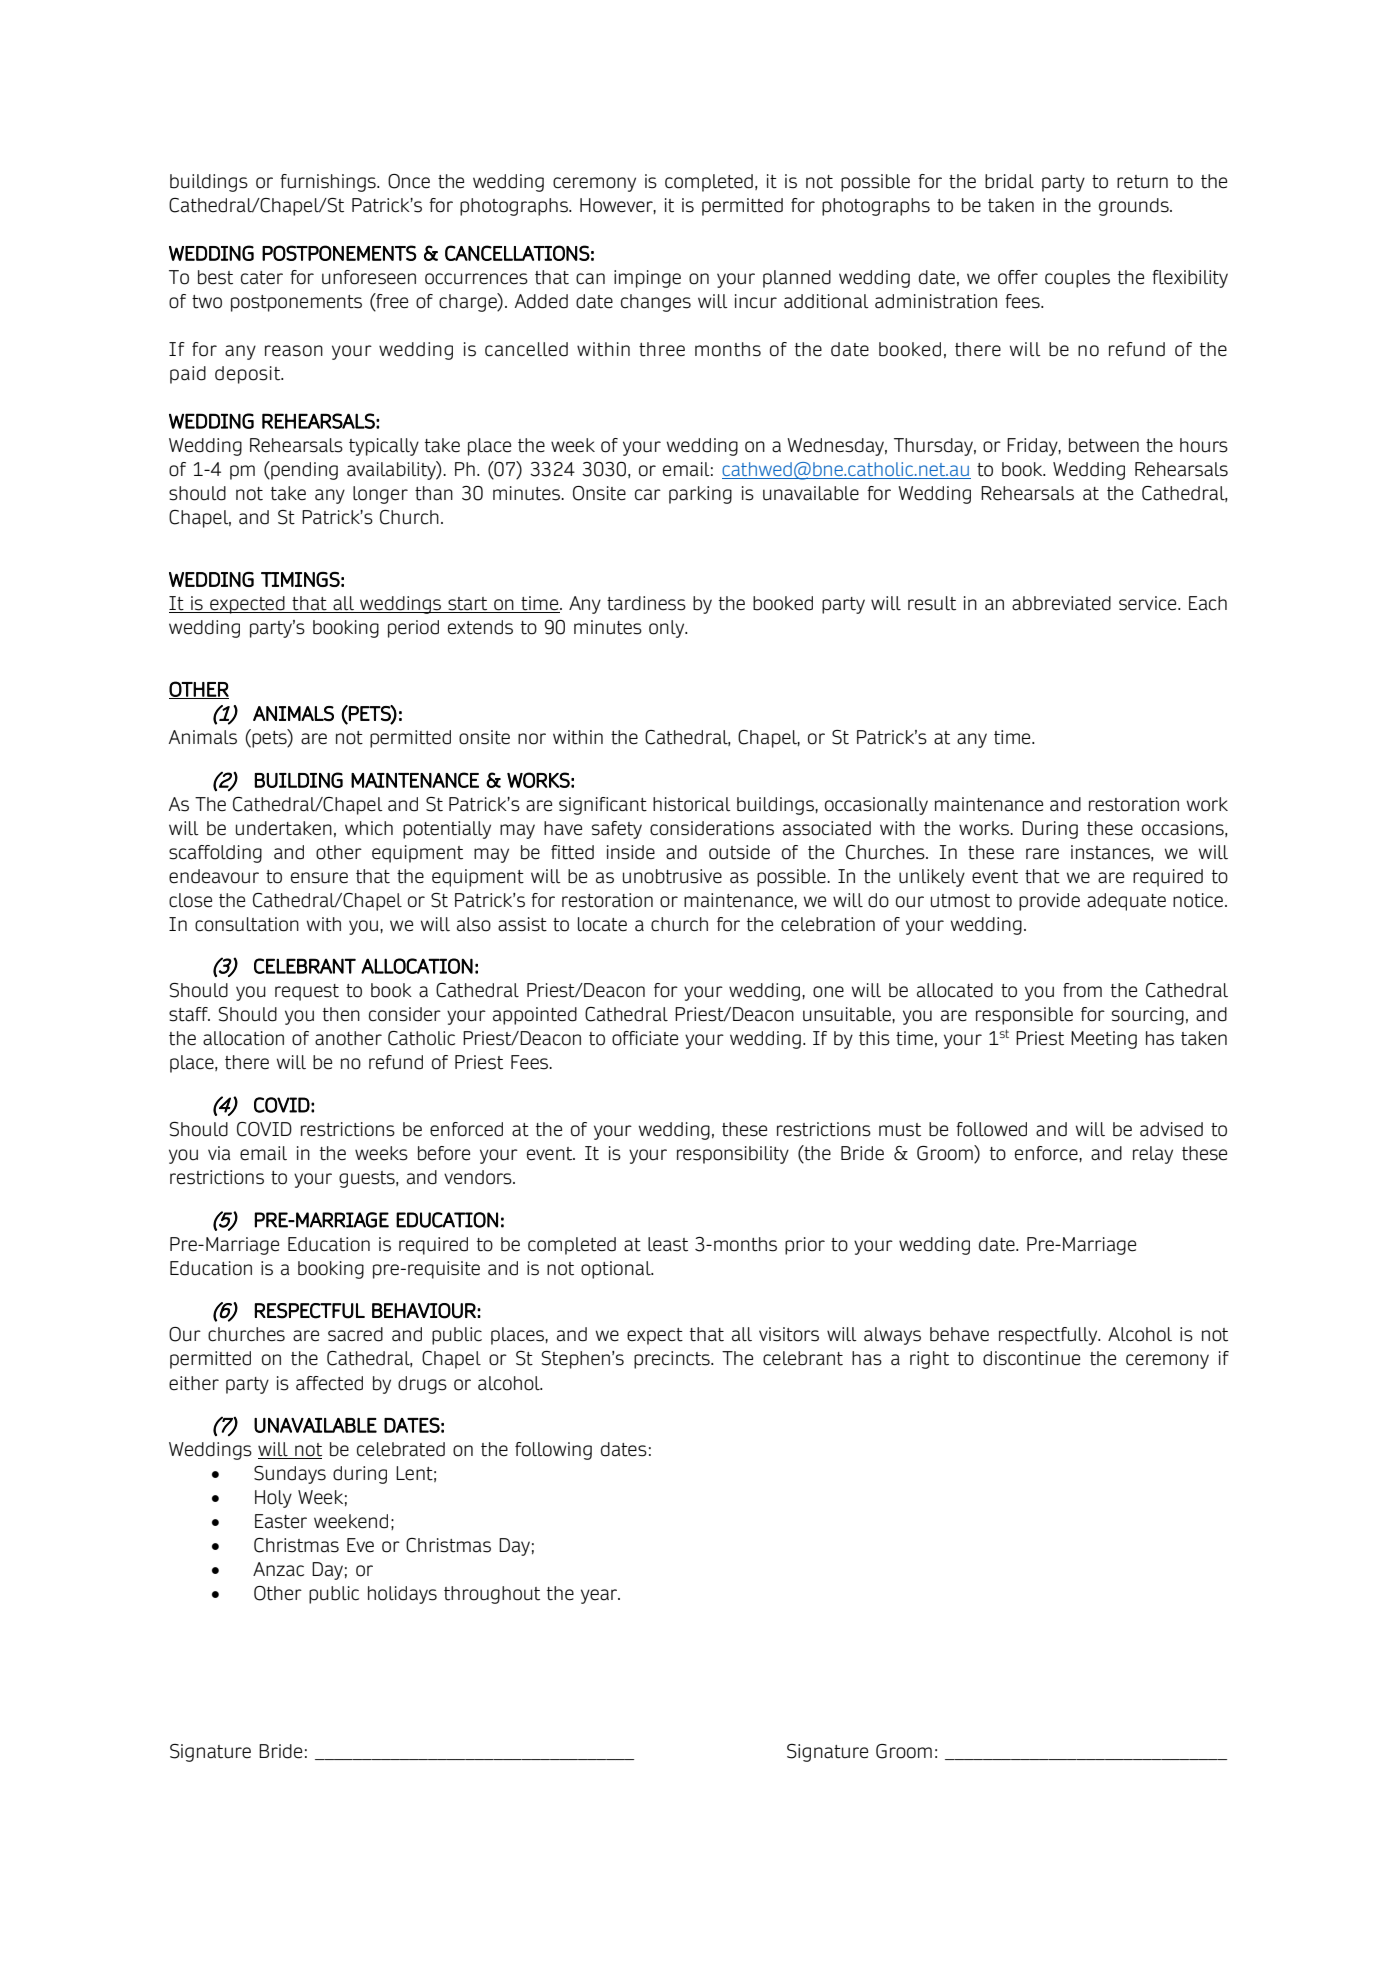 The image size is (1397, 1976). I want to click on least, so click(668, 1244).
